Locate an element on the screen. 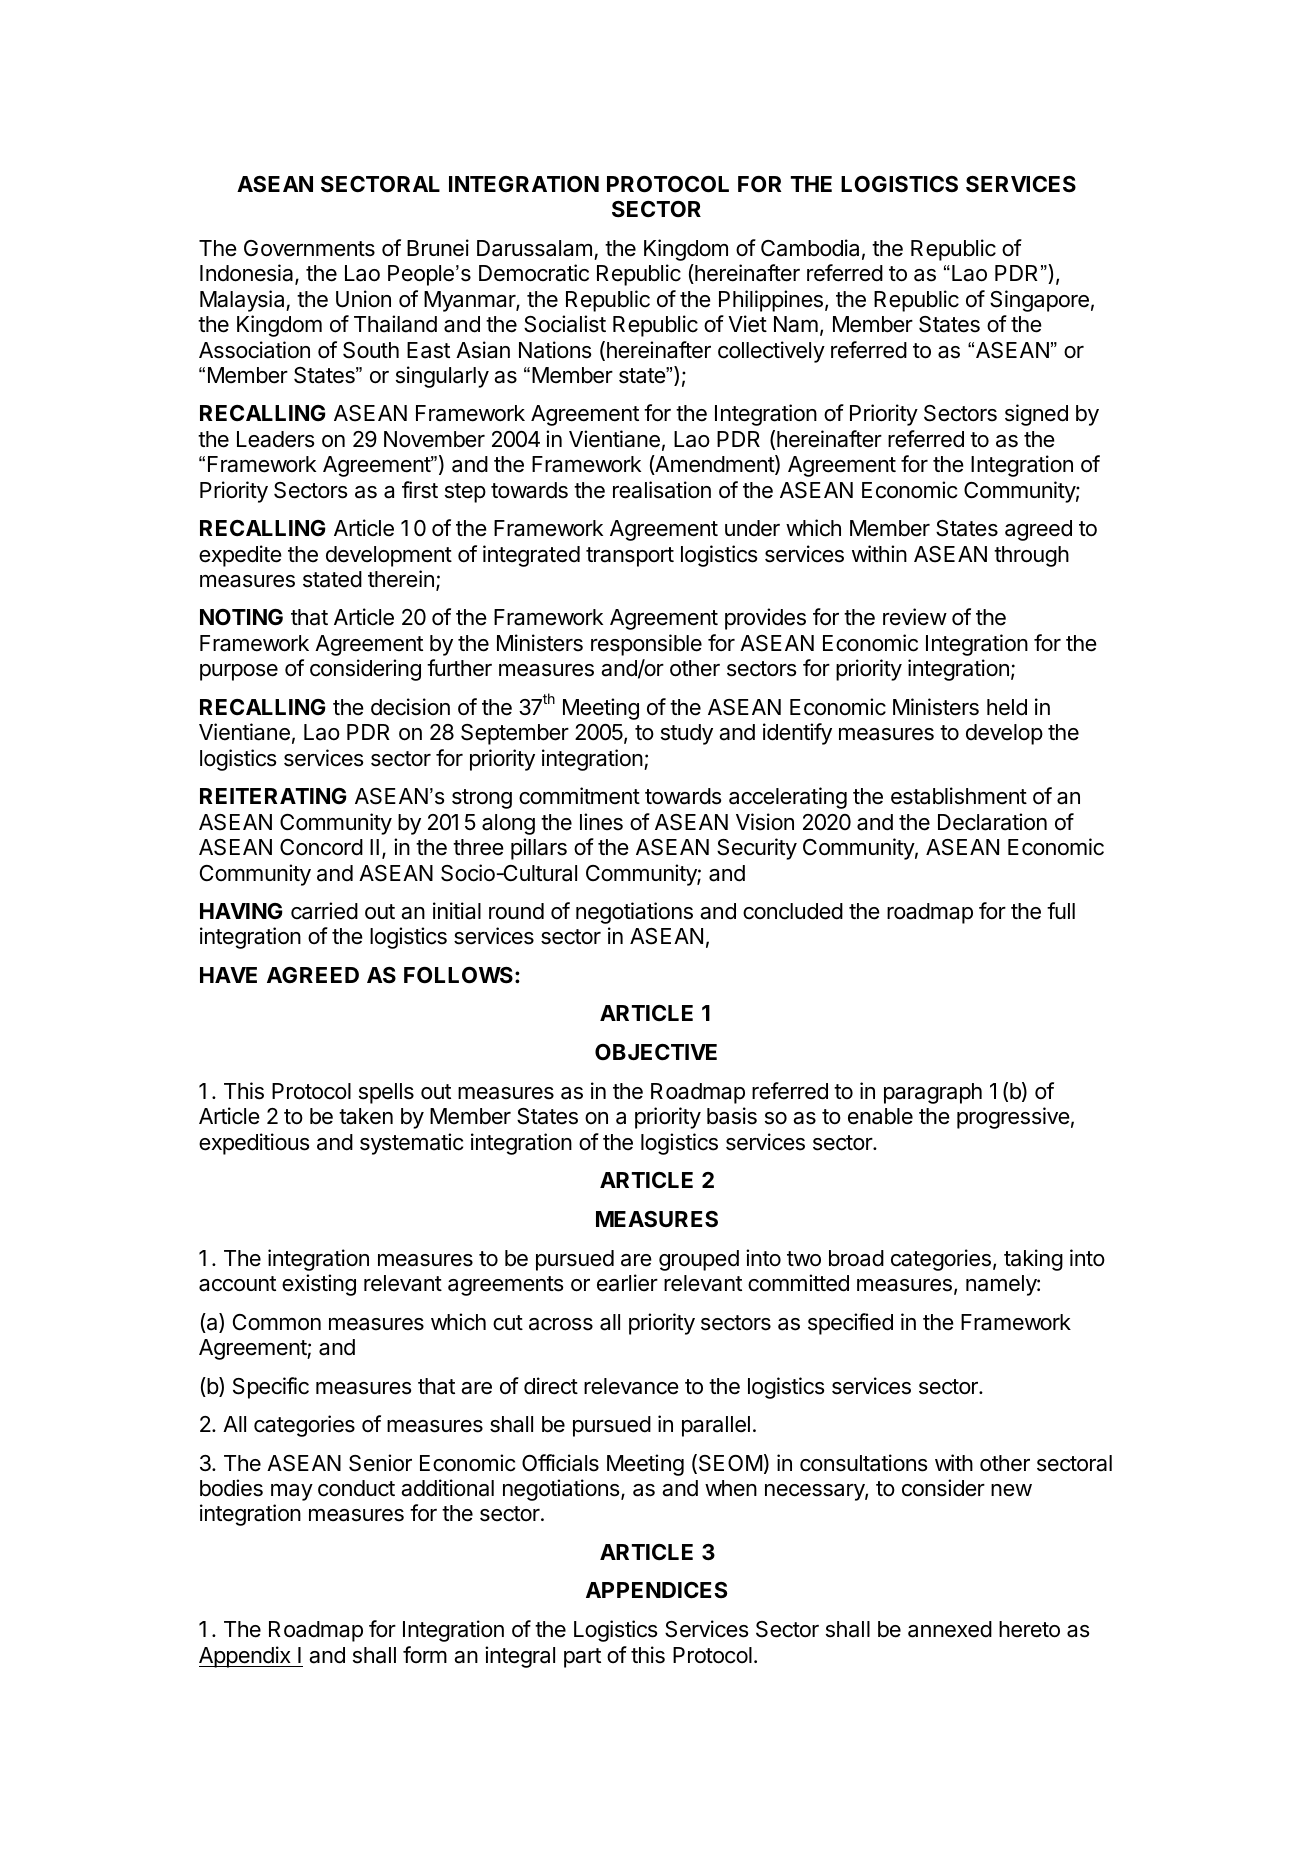  annexed is located at coordinates (950, 1629).
